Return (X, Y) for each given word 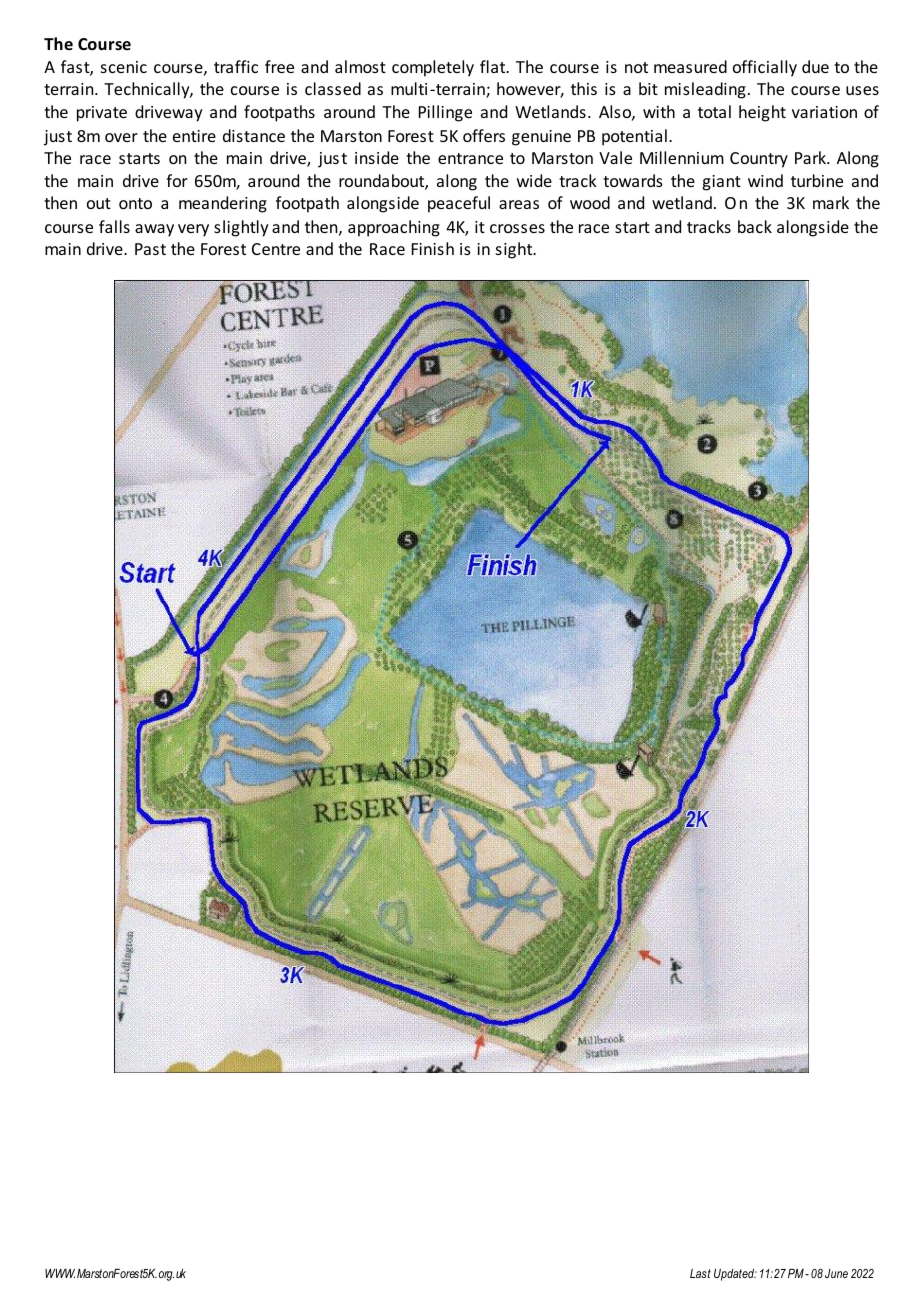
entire (194, 136)
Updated (735, 1275)
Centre (276, 249)
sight (515, 250)
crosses (517, 228)
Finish (433, 248)
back (755, 226)
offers (484, 135)
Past (150, 249)
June (836, 1273)
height (762, 113)
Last (700, 1273)
